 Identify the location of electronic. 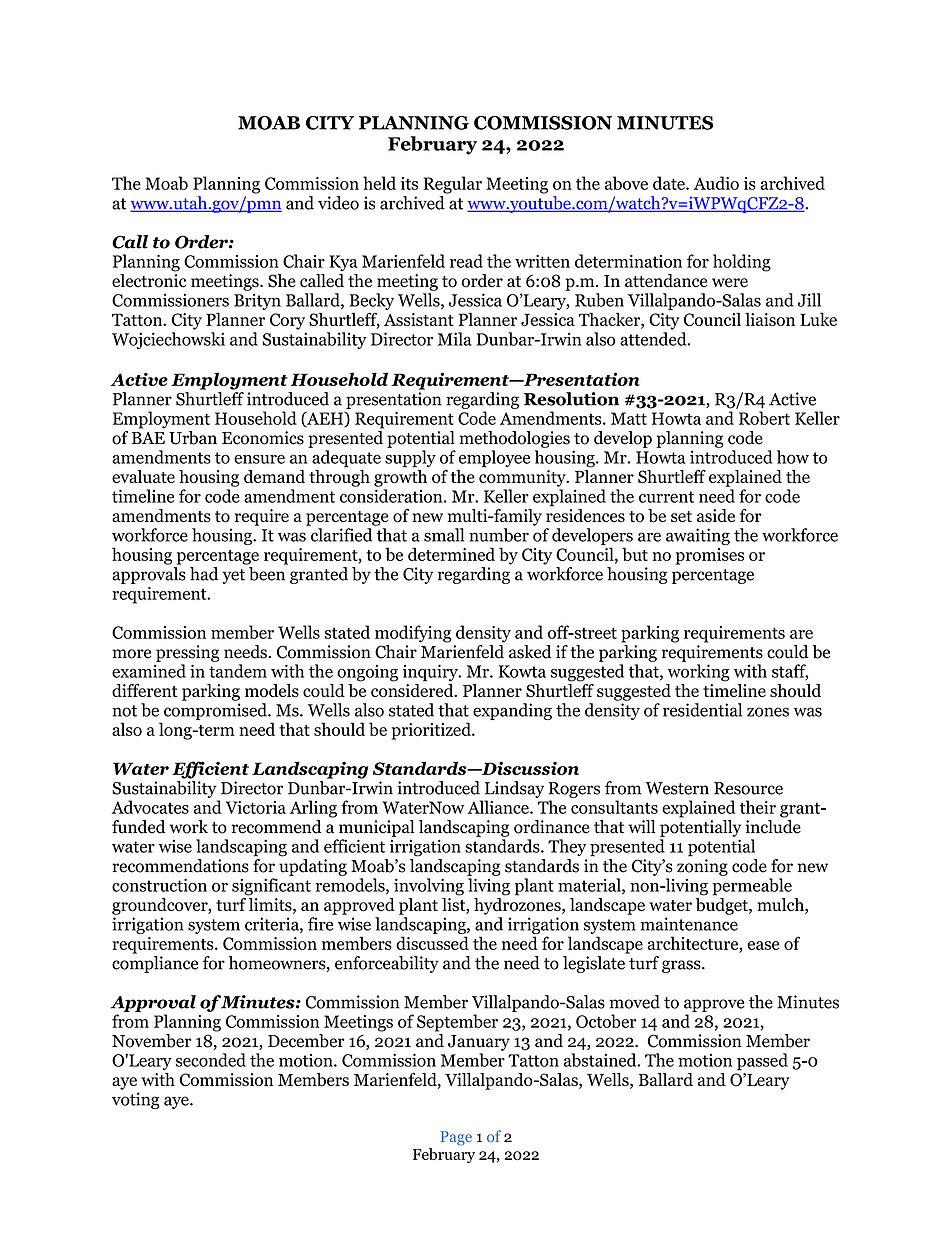
(149, 279).
